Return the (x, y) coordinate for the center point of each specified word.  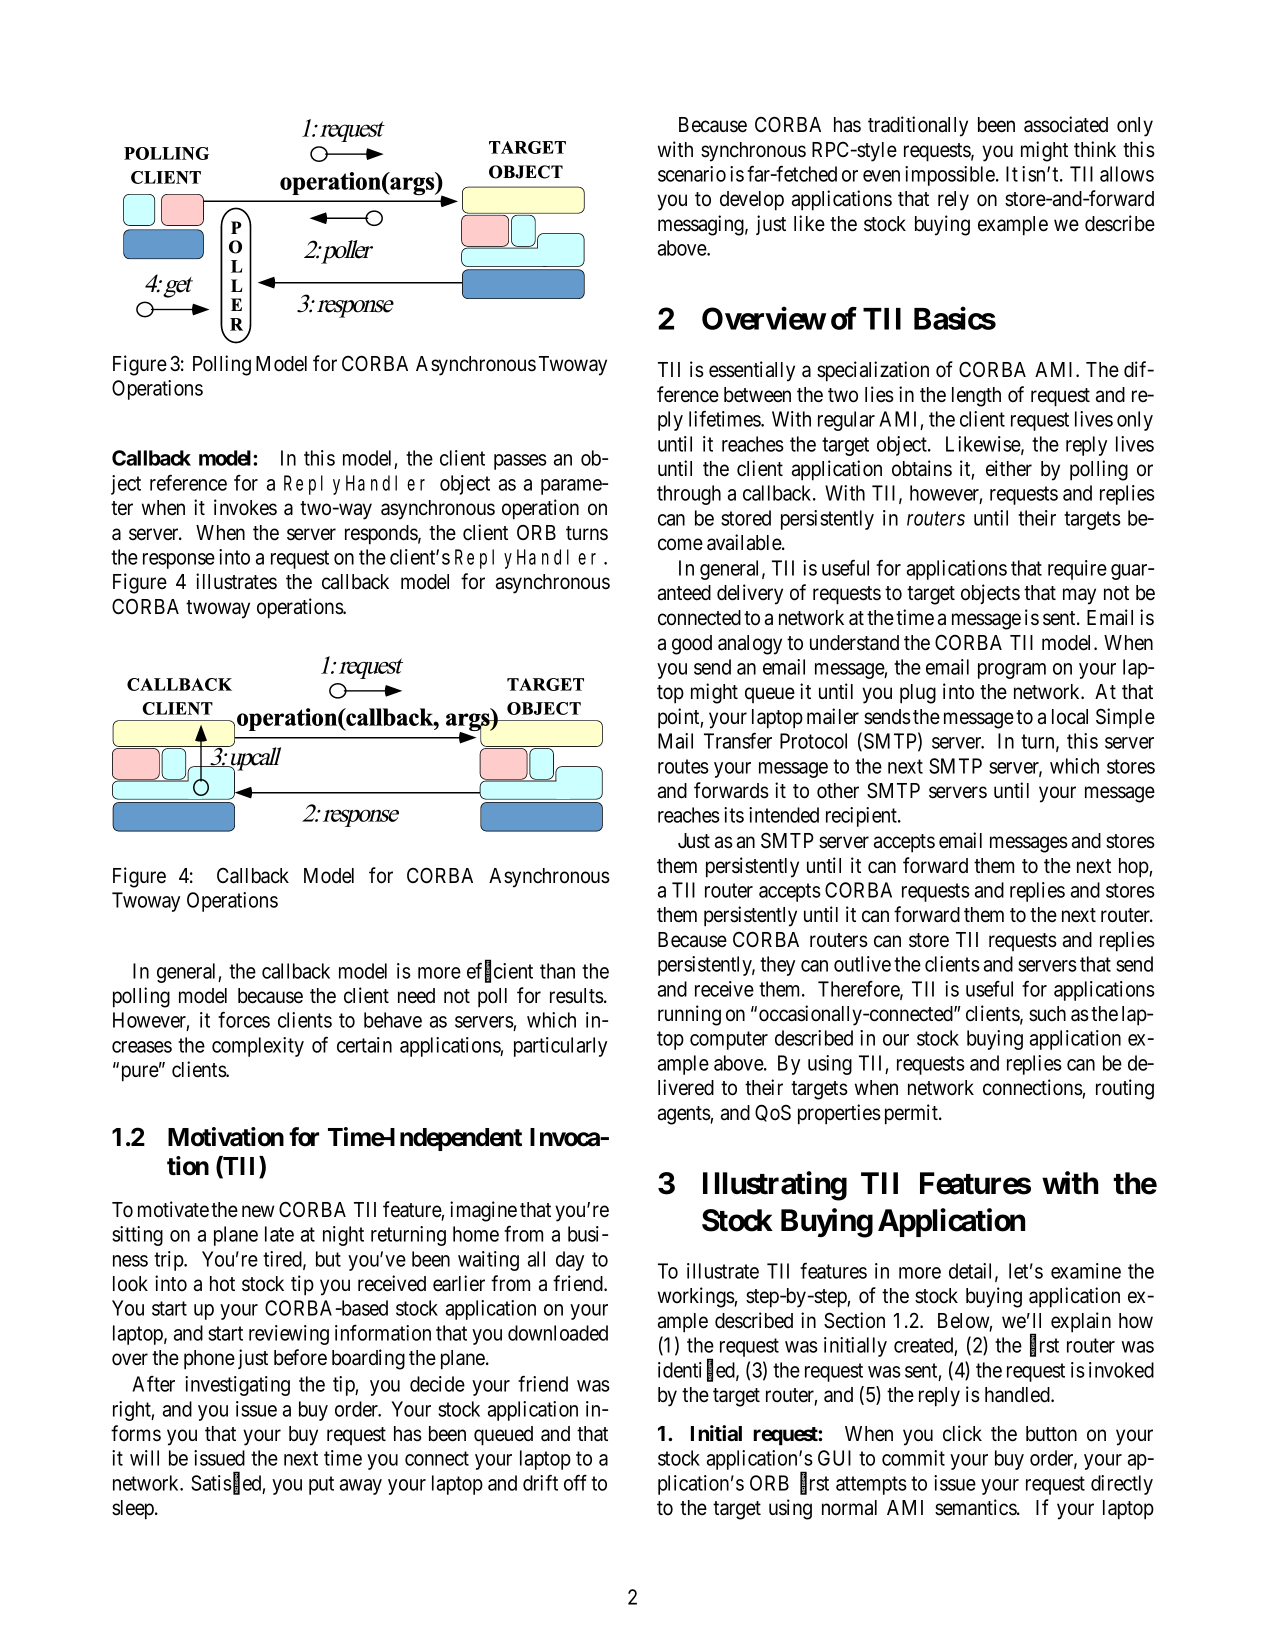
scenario (692, 174)
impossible (951, 176)
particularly (560, 1047)
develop (752, 201)
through (689, 495)
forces (244, 1019)
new (258, 1211)
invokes (245, 507)
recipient (862, 817)
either (1009, 468)
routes (683, 766)
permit (912, 1114)
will (144, 1458)
